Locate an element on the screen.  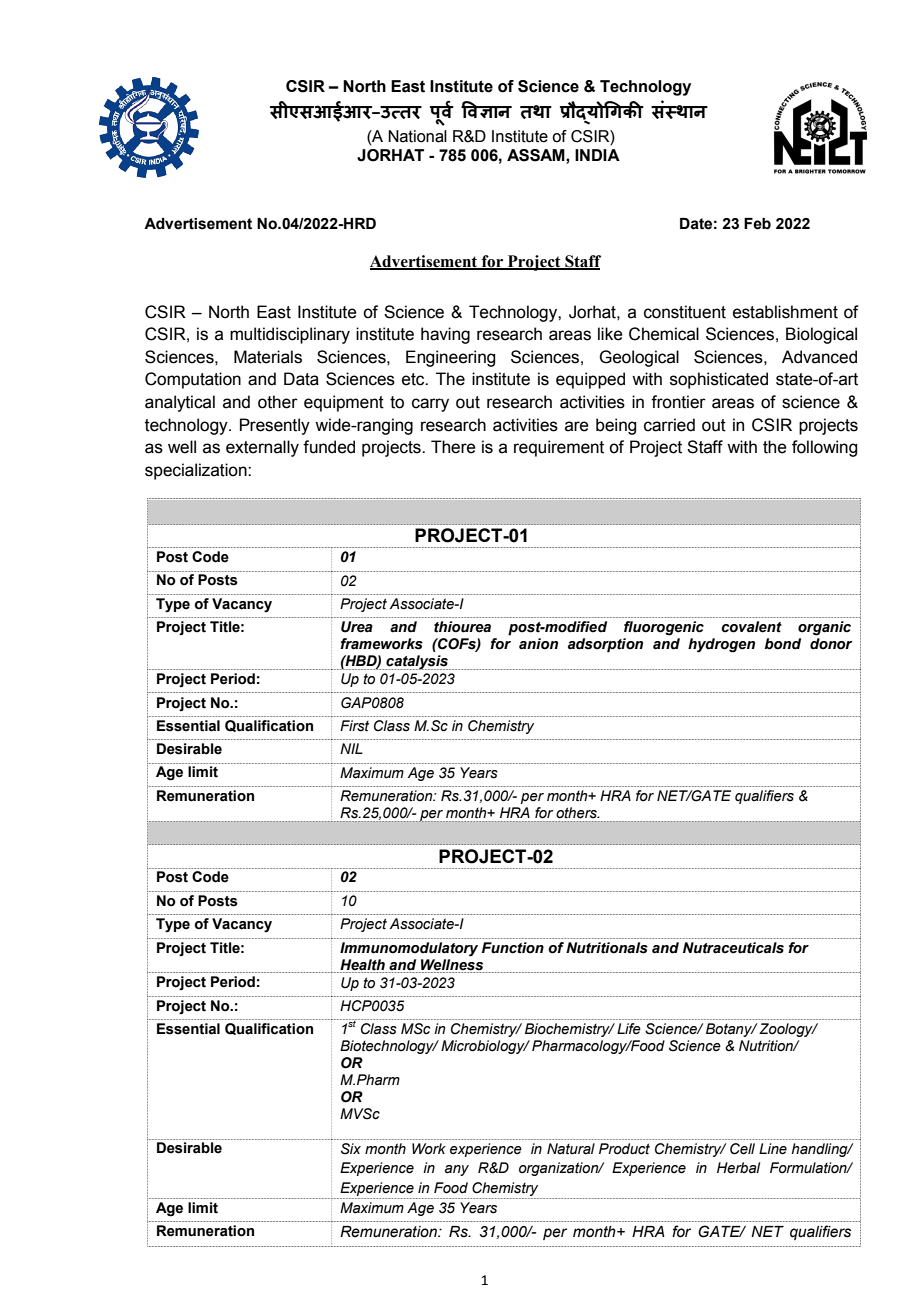
Six is located at coordinates (351, 1149).
